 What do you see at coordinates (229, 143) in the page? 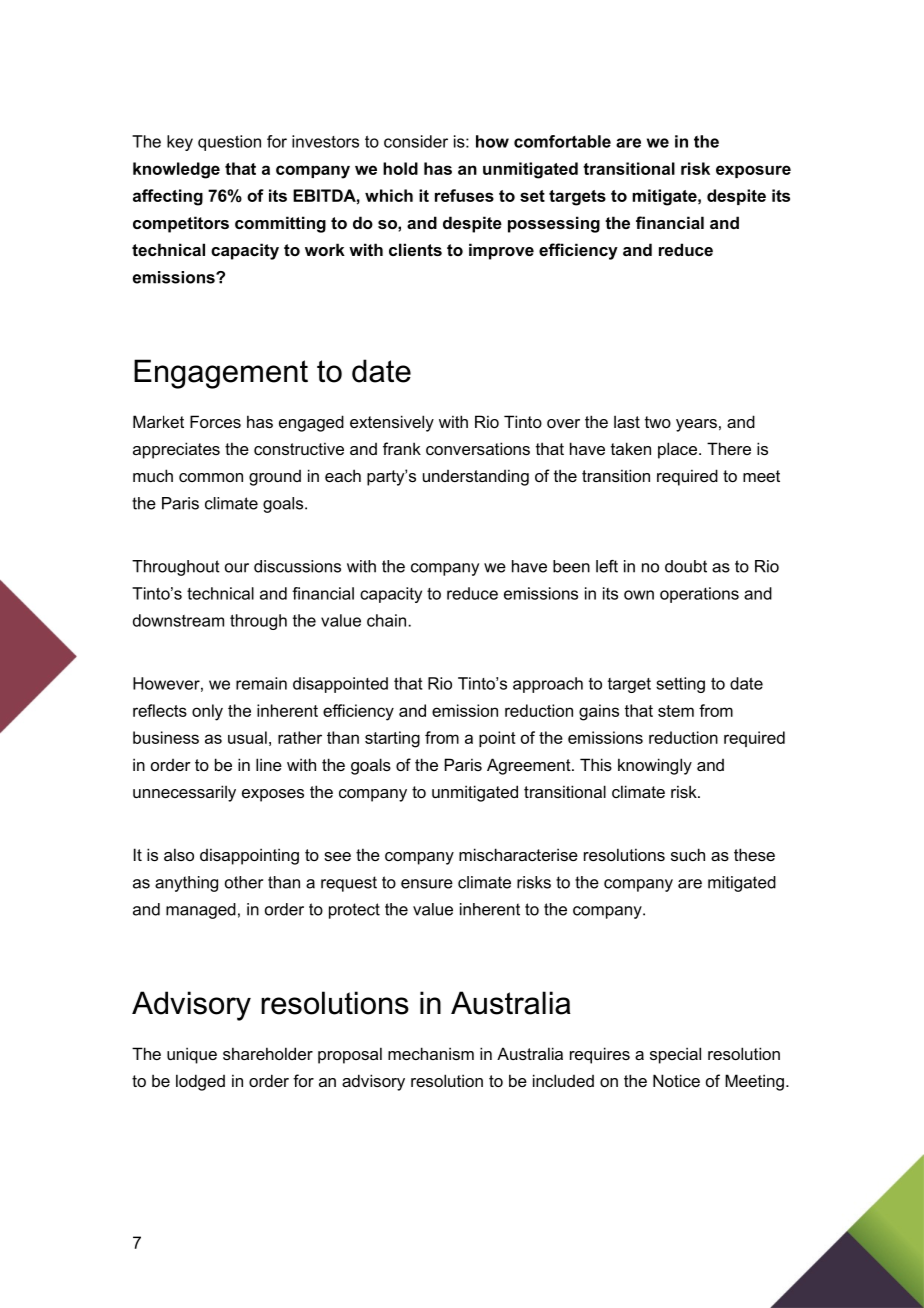
I see `question` at bounding box center [229, 143].
